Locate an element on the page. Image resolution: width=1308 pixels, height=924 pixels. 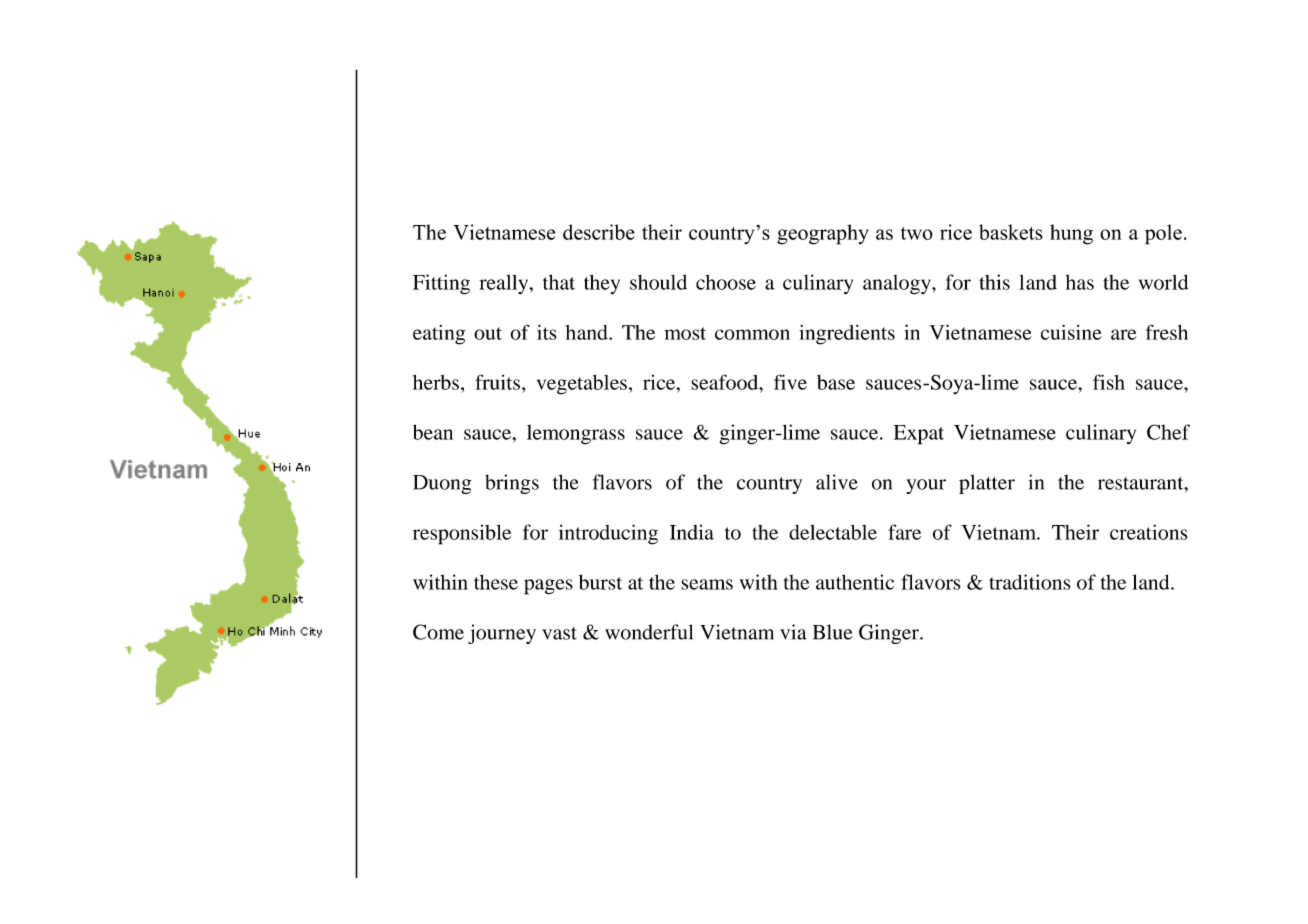
brings is located at coordinates (512, 484).
